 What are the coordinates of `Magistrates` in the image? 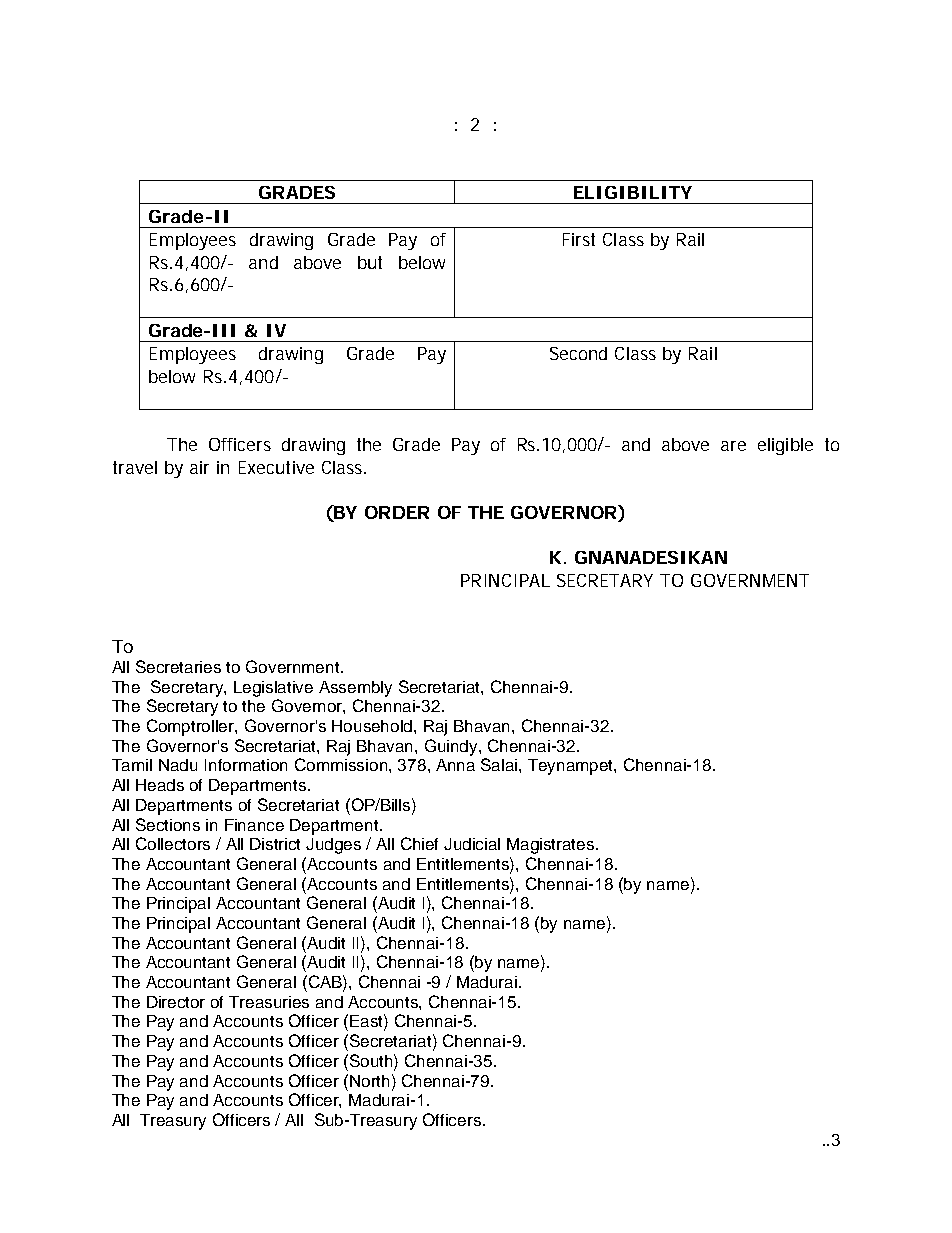 It's located at (552, 846).
